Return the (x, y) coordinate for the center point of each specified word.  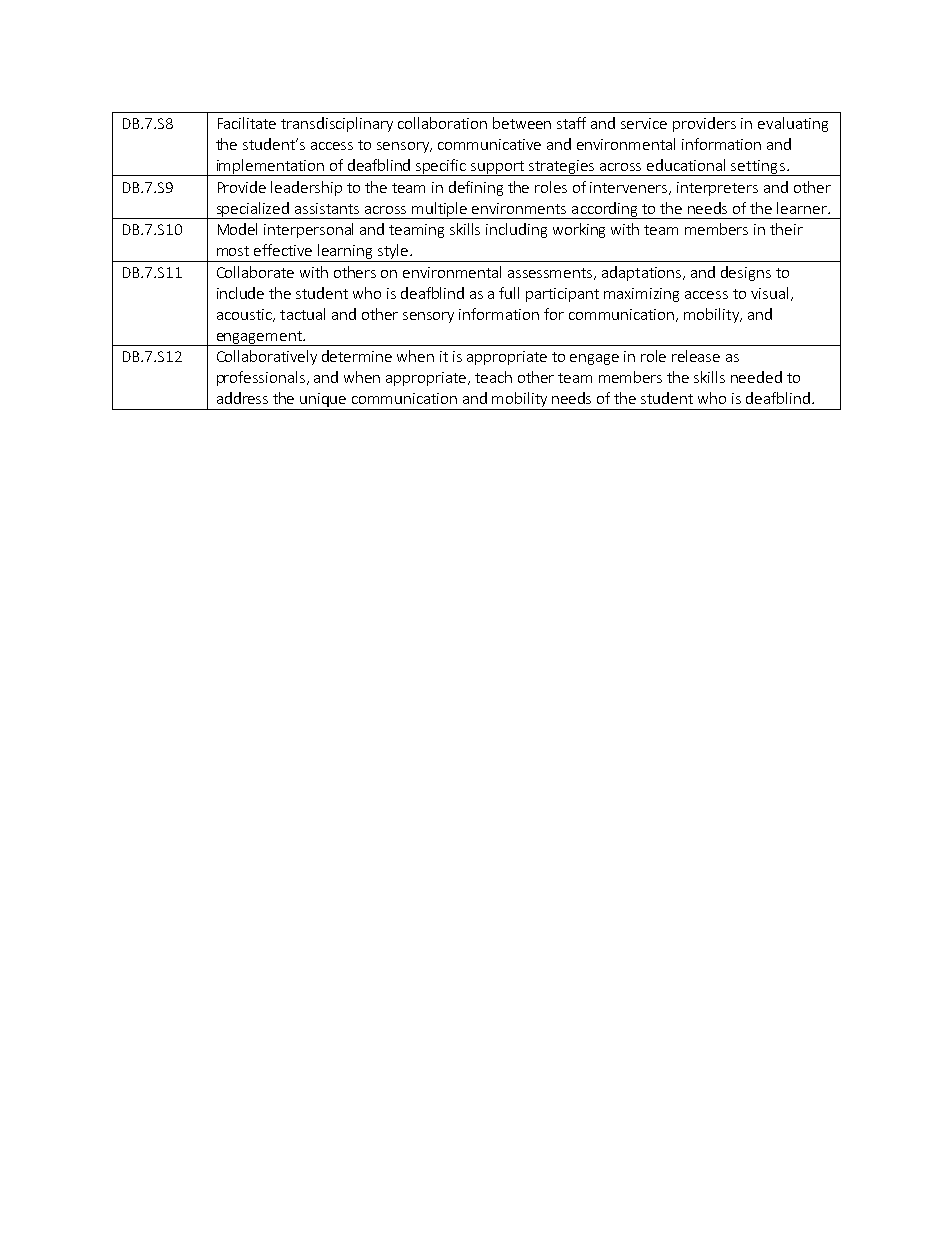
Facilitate (247, 123)
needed (756, 377)
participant (562, 295)
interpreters (717, 189)
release (696, 356)
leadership (306, 188)
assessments (551, 274)
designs (746, 273)
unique (324, 401)
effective (283, 250)
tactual (302, 314)
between (522, 123)
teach (493, 377)
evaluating (793, 124)
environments (519, 208)
